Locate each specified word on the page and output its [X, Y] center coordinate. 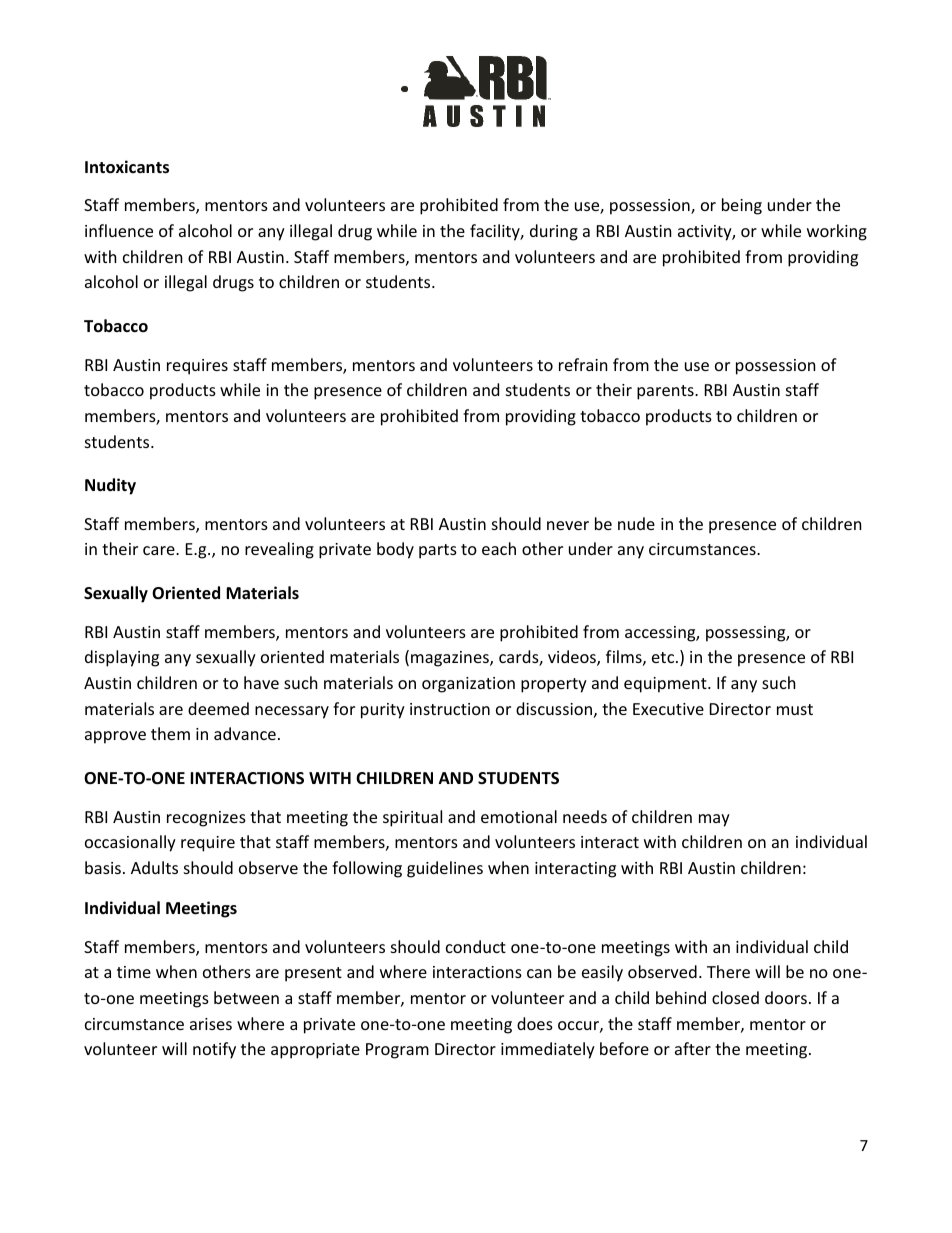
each [499, 548]
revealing [279, 550]
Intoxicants [127, 167]
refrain [583, 364]
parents [666, 392]
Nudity [110, 486]
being [742, 206]
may [714, 820]
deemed [218, 708]
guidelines [445, 869]
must [795, 709]
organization [468, 685]
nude [636, 523]
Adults [154, 867]
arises [211, 1024]
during [554, 232]
